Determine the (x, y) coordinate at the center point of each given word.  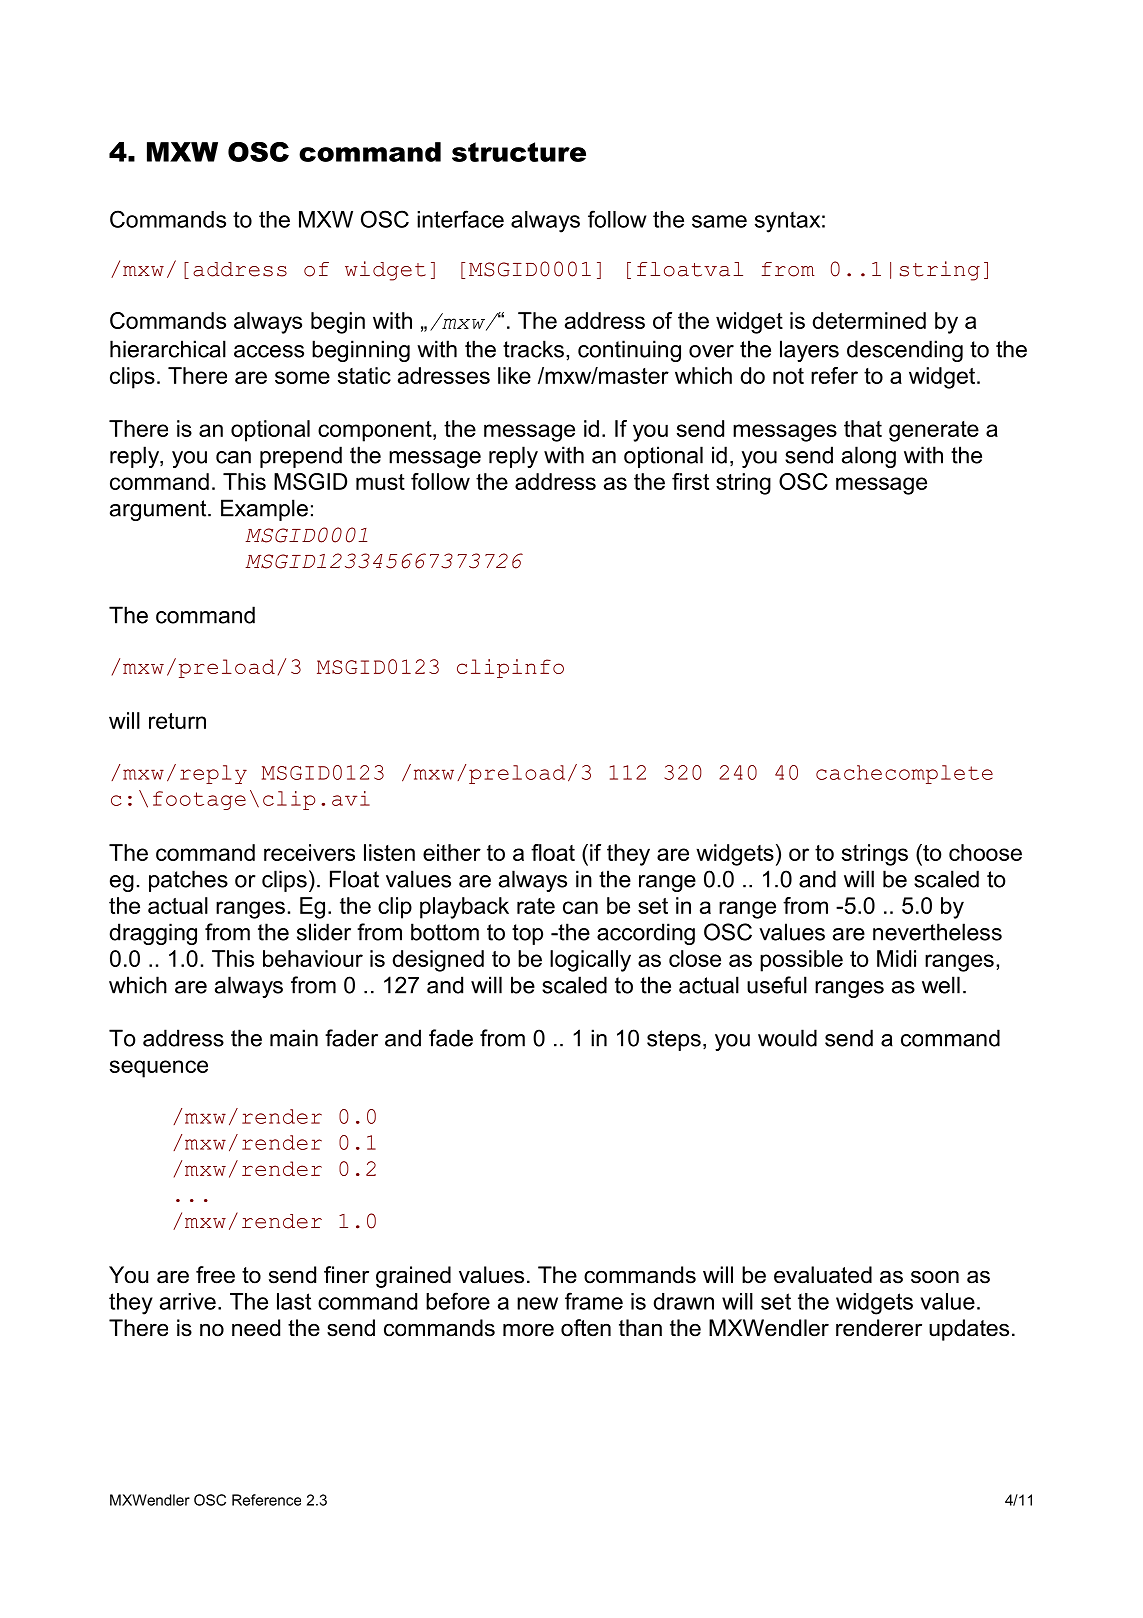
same (719, 221)
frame (594, 1301)
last (294, 1301)
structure (519, 152)
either (452, 852)
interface (460, 219)
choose (985, 852)
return (177, 721)
